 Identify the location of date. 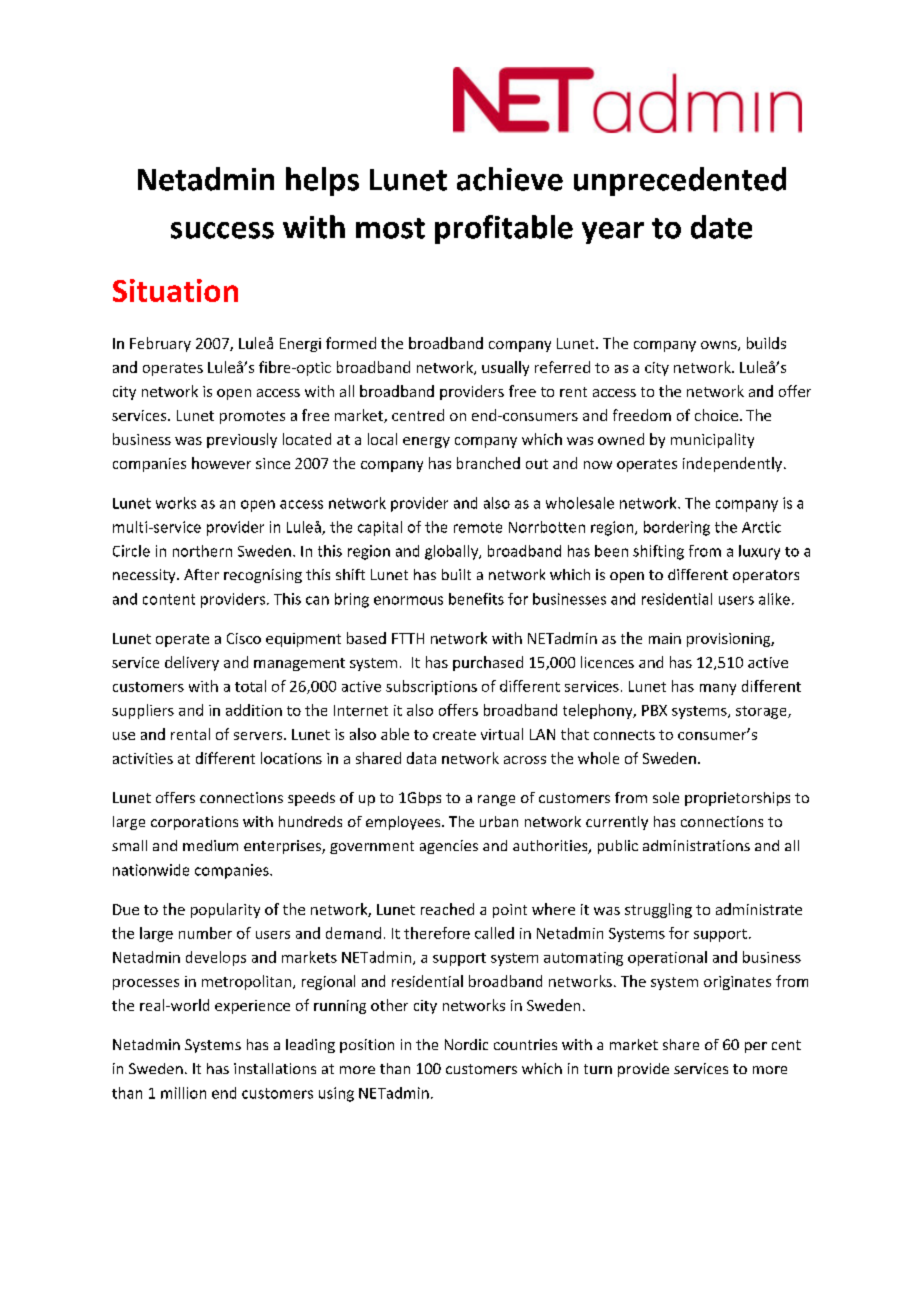
(721, 227).
